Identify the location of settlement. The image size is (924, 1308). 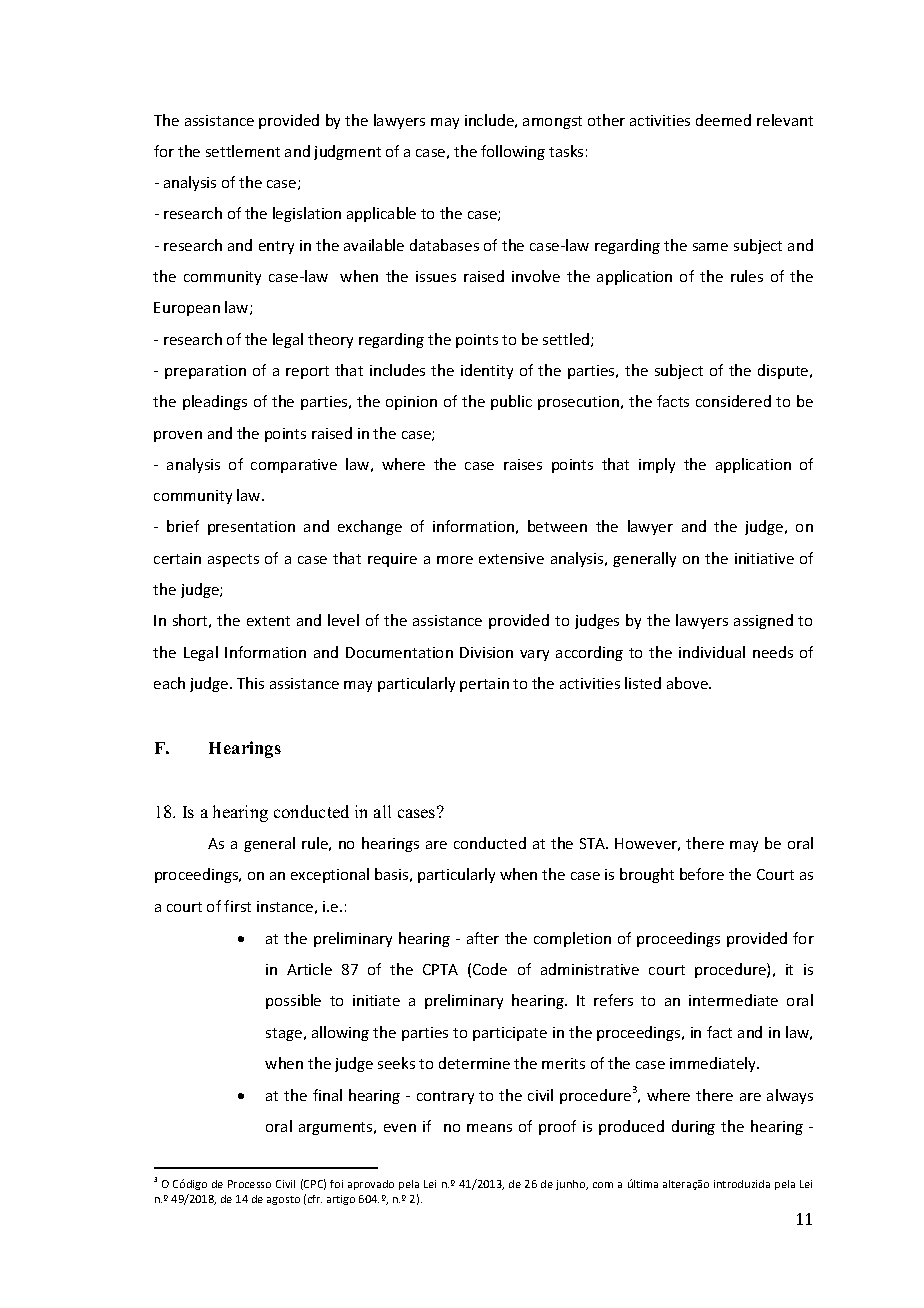
(243, 151).
